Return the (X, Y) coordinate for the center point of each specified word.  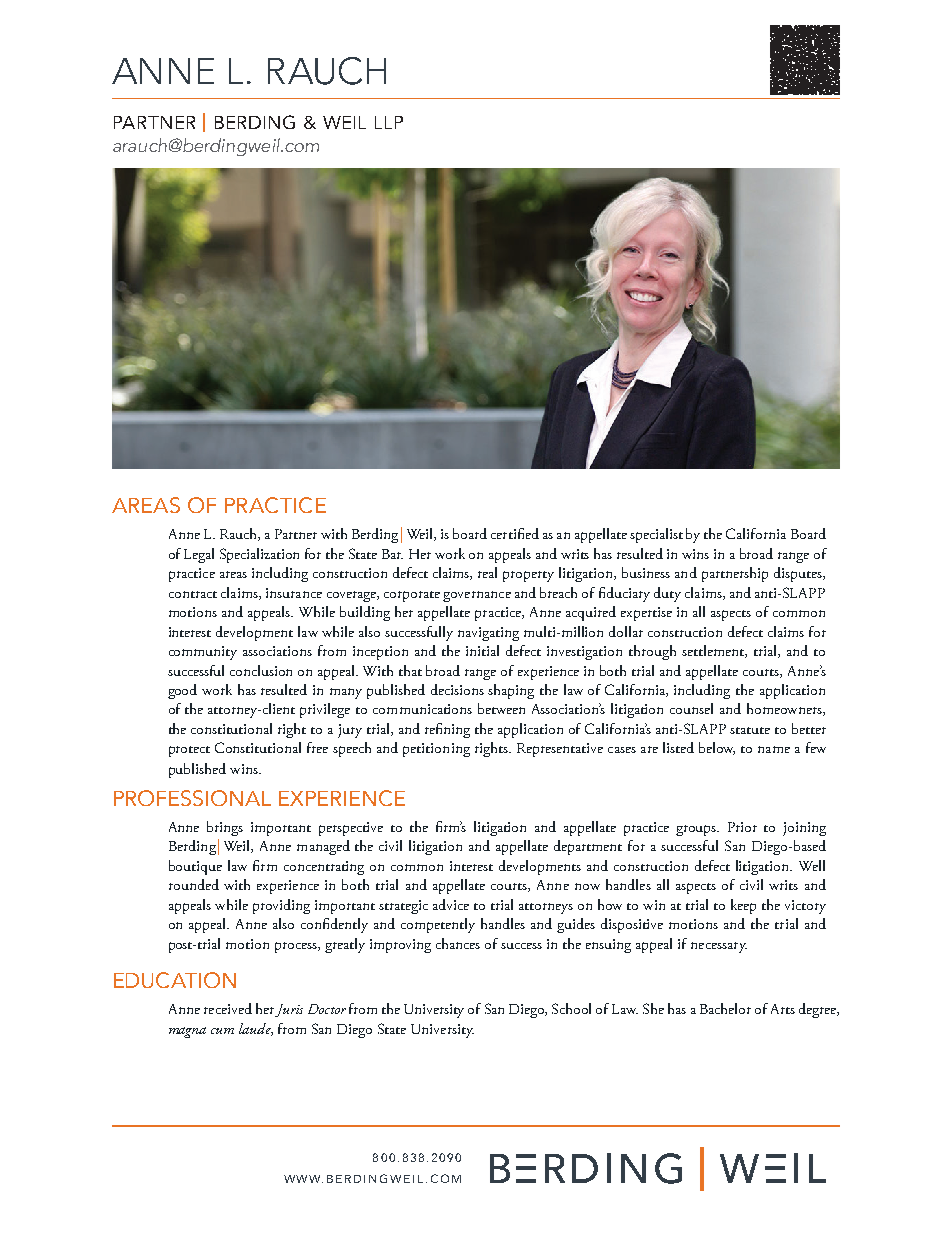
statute (750, 730)
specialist (656, 535)
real (487, 572)
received (228, 1008)
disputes (799, 574)
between (501, 708)
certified (515, 533)
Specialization (259, 555)
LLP (389, 122)
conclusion (261, 670)
